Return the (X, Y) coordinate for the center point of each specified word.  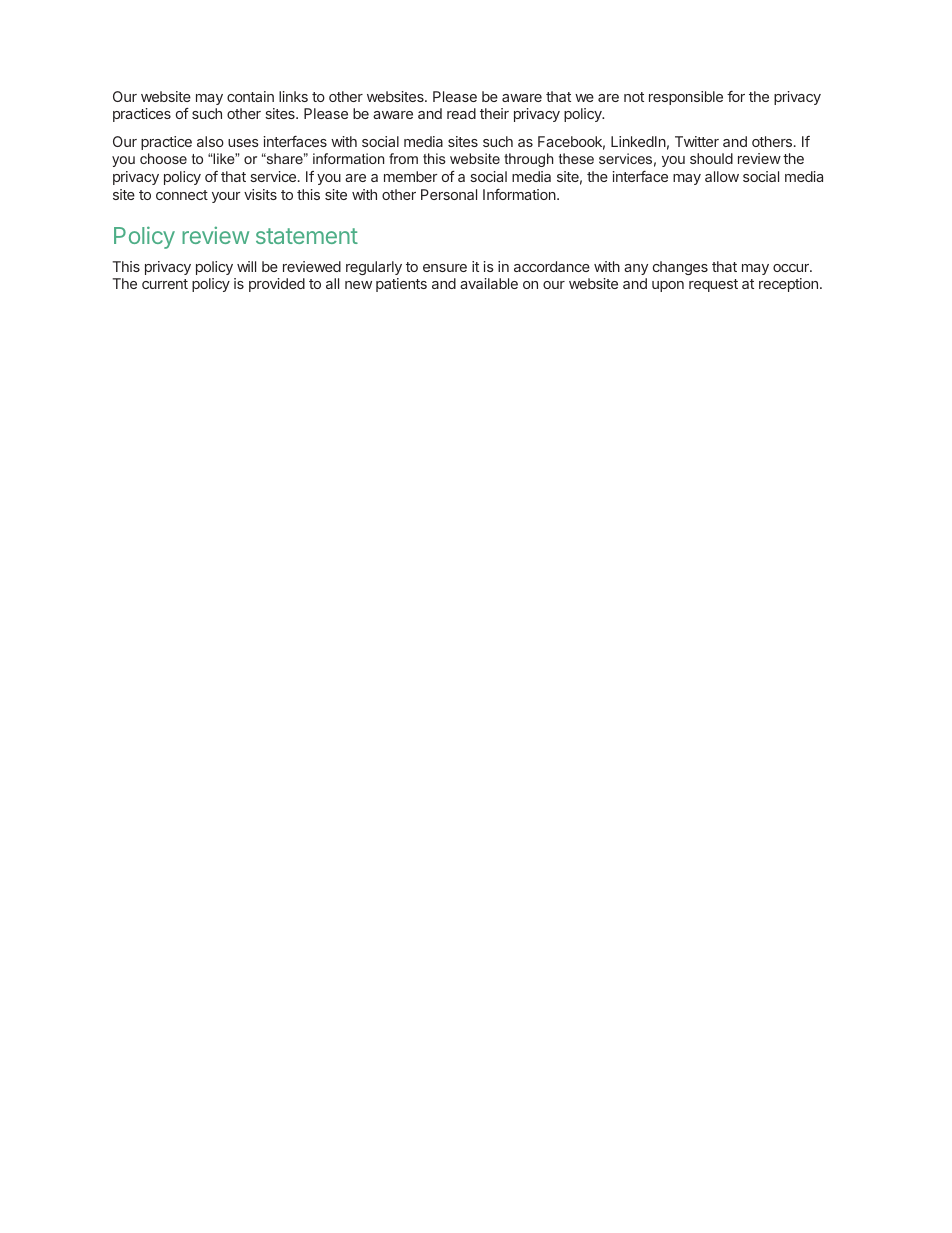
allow (722, 176)
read (461, 113)
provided (277, 285)
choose (163, 158)
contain (250, 96)
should (711, 158)
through (528, 160)
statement (307, 236)
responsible (686, 98)
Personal (449, 194)
